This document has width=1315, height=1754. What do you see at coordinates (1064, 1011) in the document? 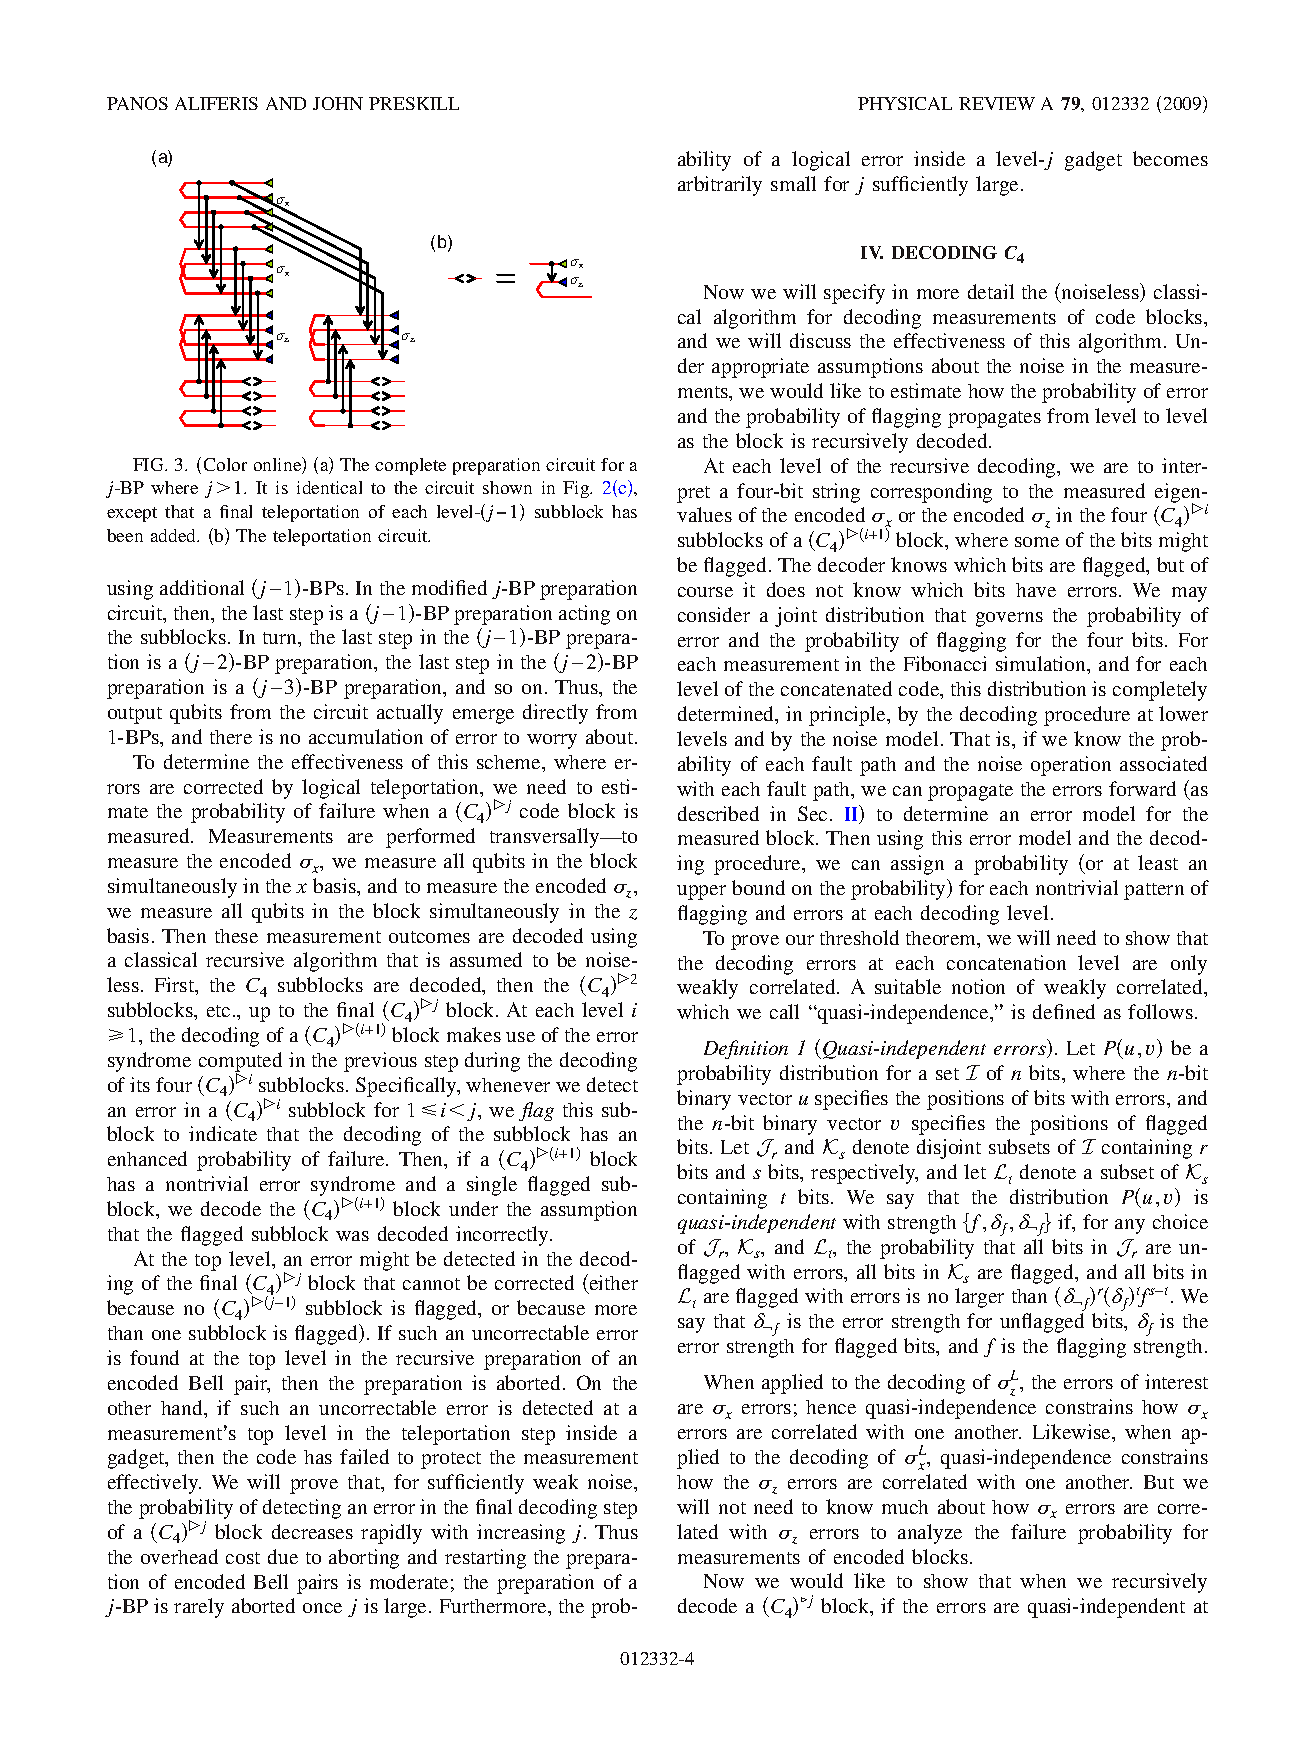
I see `defined` at bounding box center [1064, 1011].
